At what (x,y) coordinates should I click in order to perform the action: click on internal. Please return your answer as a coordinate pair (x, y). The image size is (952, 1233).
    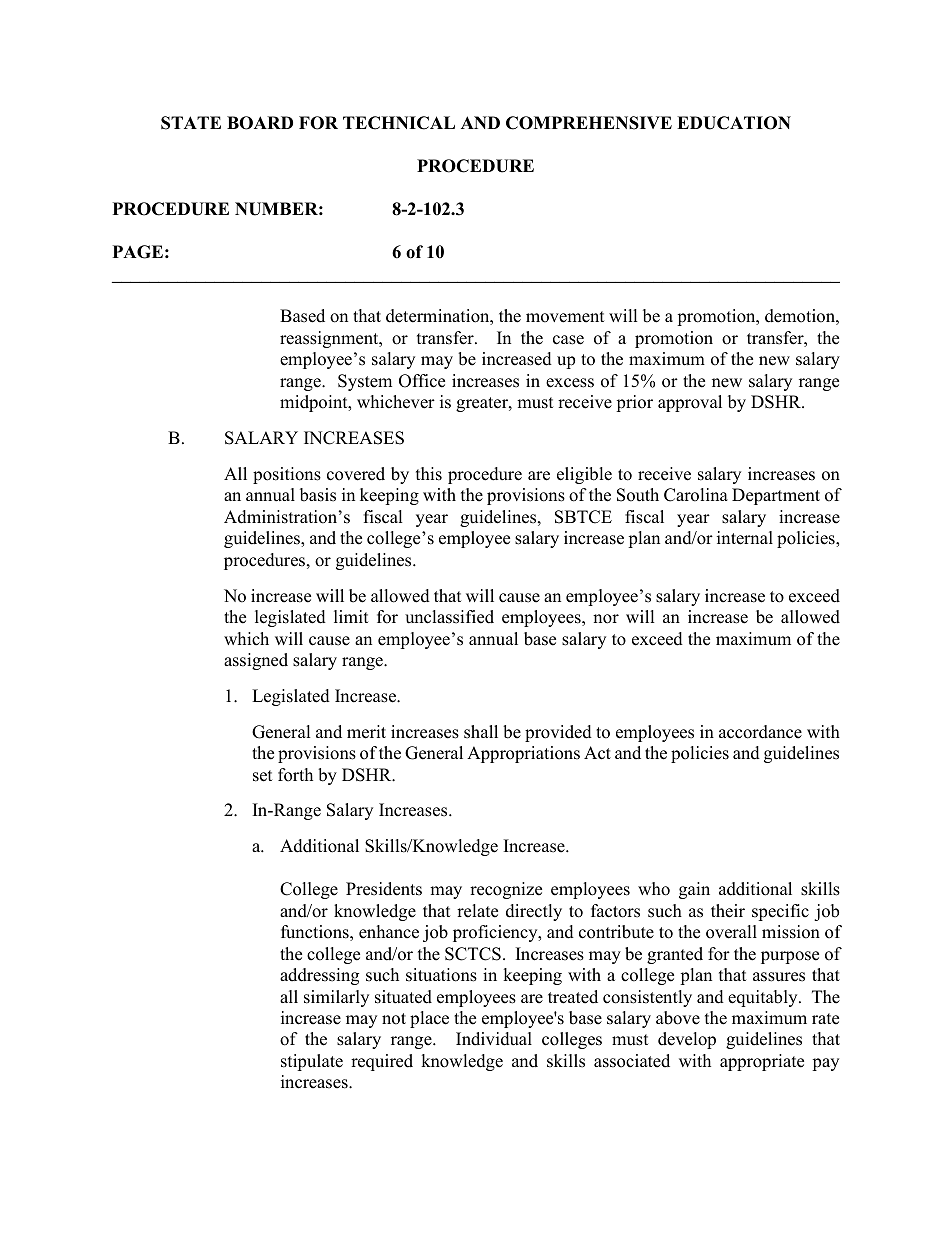
    Looking at the image, I should click on (745, 538).
